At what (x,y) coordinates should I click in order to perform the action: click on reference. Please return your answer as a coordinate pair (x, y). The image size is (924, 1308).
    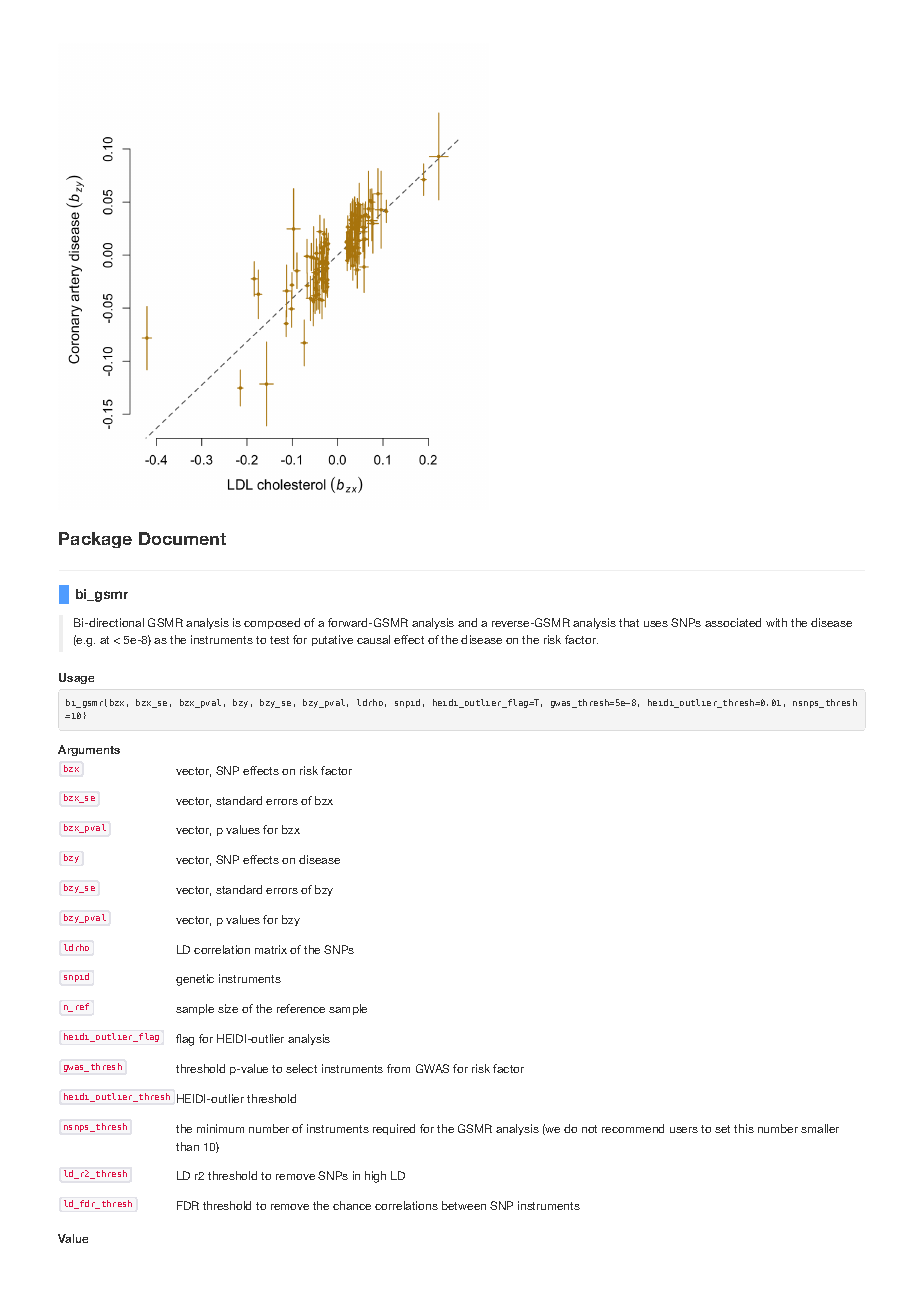
    Looking at the image, I should click on (301, 1008).
